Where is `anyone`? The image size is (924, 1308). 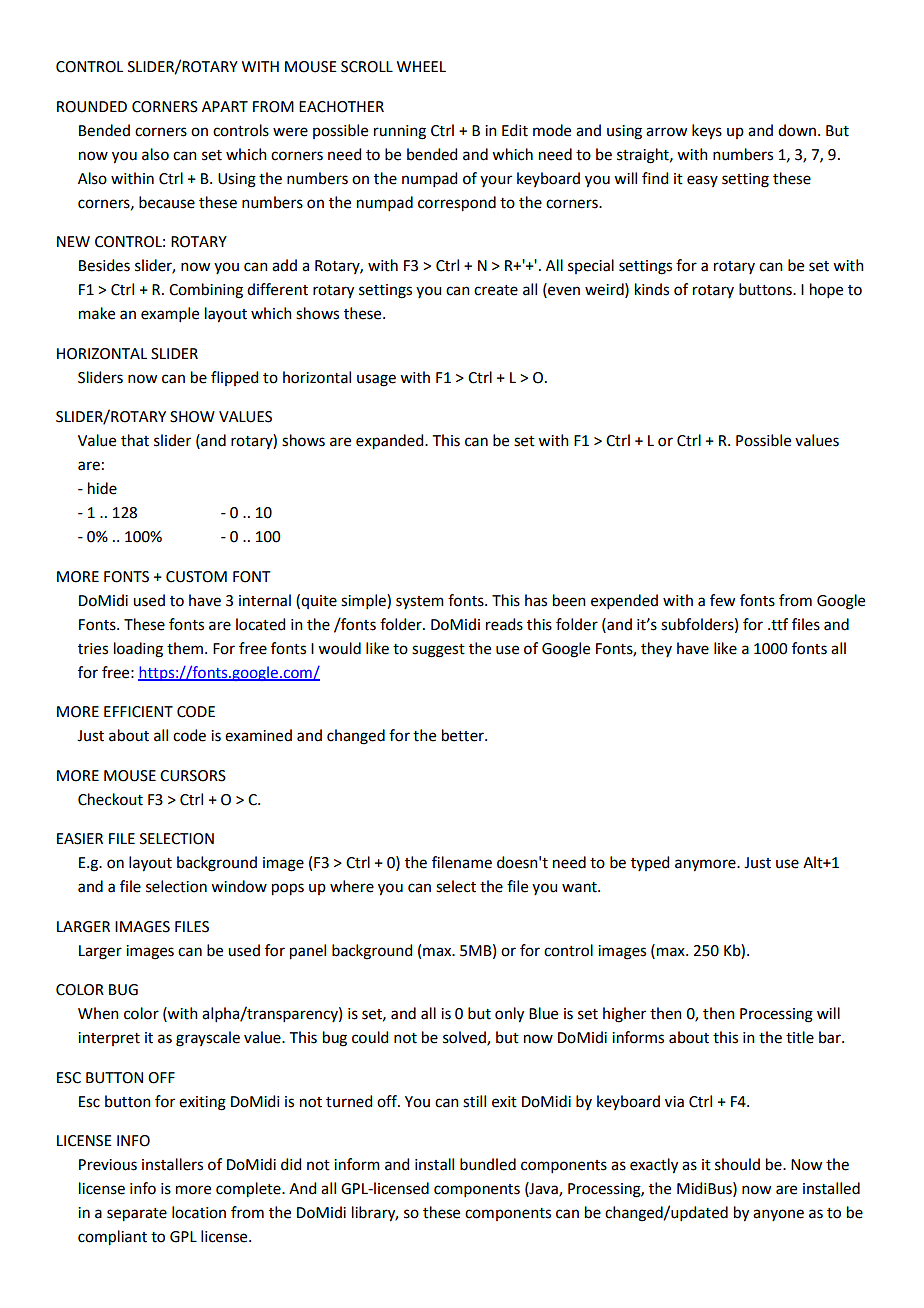 anyone is located at coordinates (778, 1215).
